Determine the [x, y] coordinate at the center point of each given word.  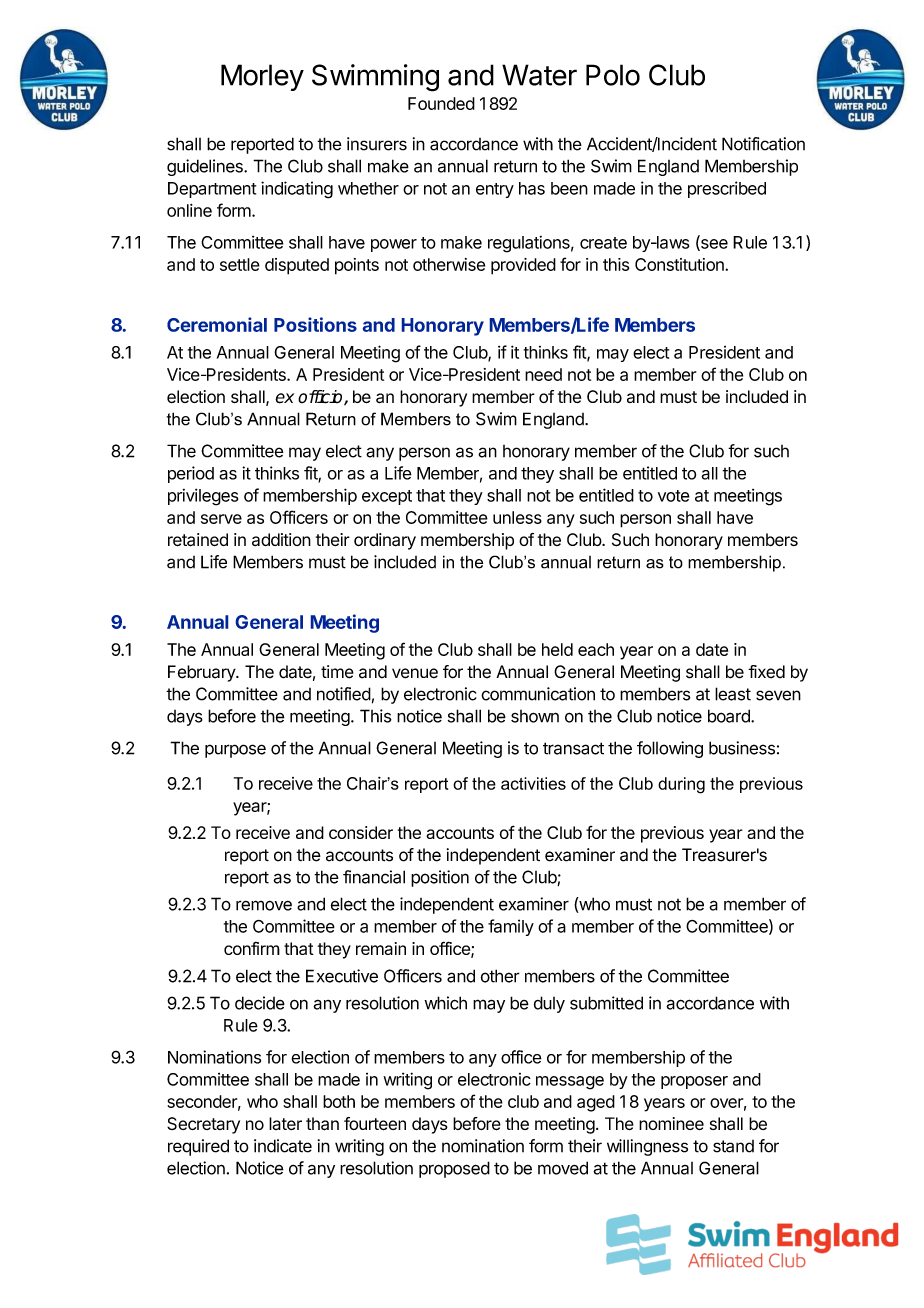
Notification [763, 144]
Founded [441, 103]
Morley [262, 77]
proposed [454, 1169]
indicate [283, 1146]
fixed [766, 672]
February [202, 673]
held [557, 649]
